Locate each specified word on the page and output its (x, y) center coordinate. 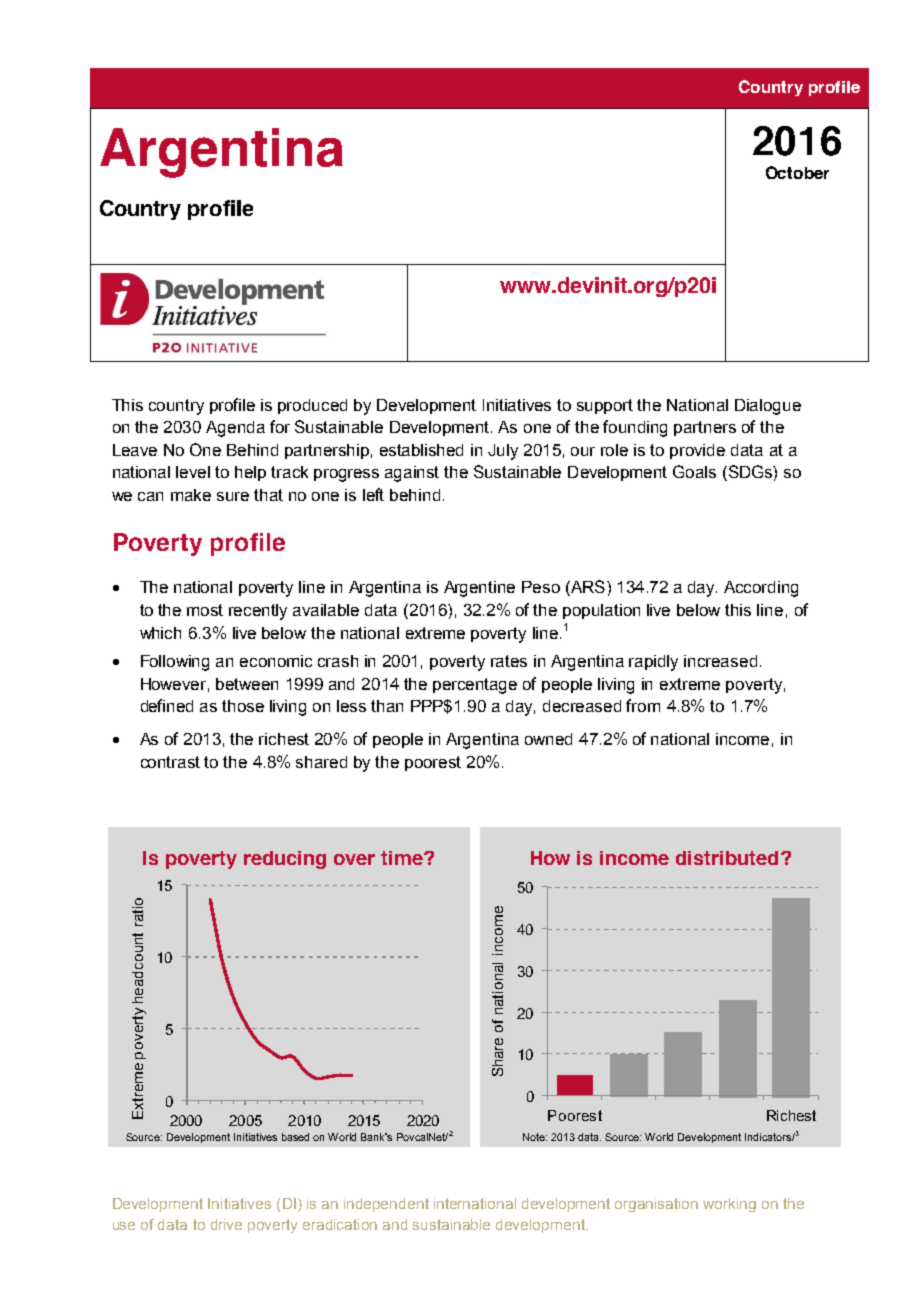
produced (312, 406)
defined (167, 705)
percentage (475, 686)
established (421, 450)
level (193, 472)
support (605, 406)
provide (697, 451)
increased (720, 661)
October (797, 172)
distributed (727, 858)
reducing (285, 860)
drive (226, 1224)
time (403, 858)
